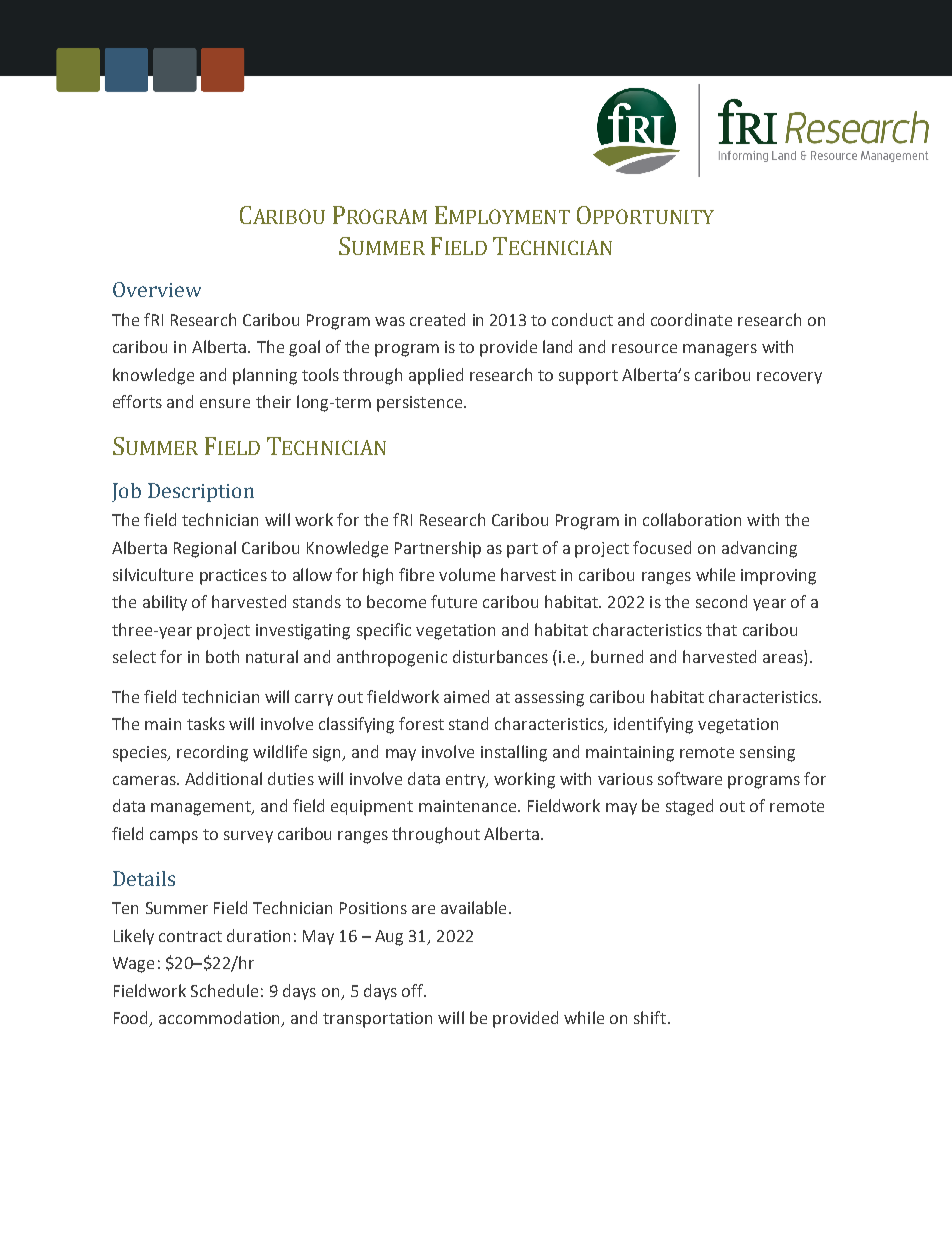 This document has height=1233, width=952. What do you see at coordinates (651, 1017) in the document?
I see `shift` at bounding box center [651, 1017].
